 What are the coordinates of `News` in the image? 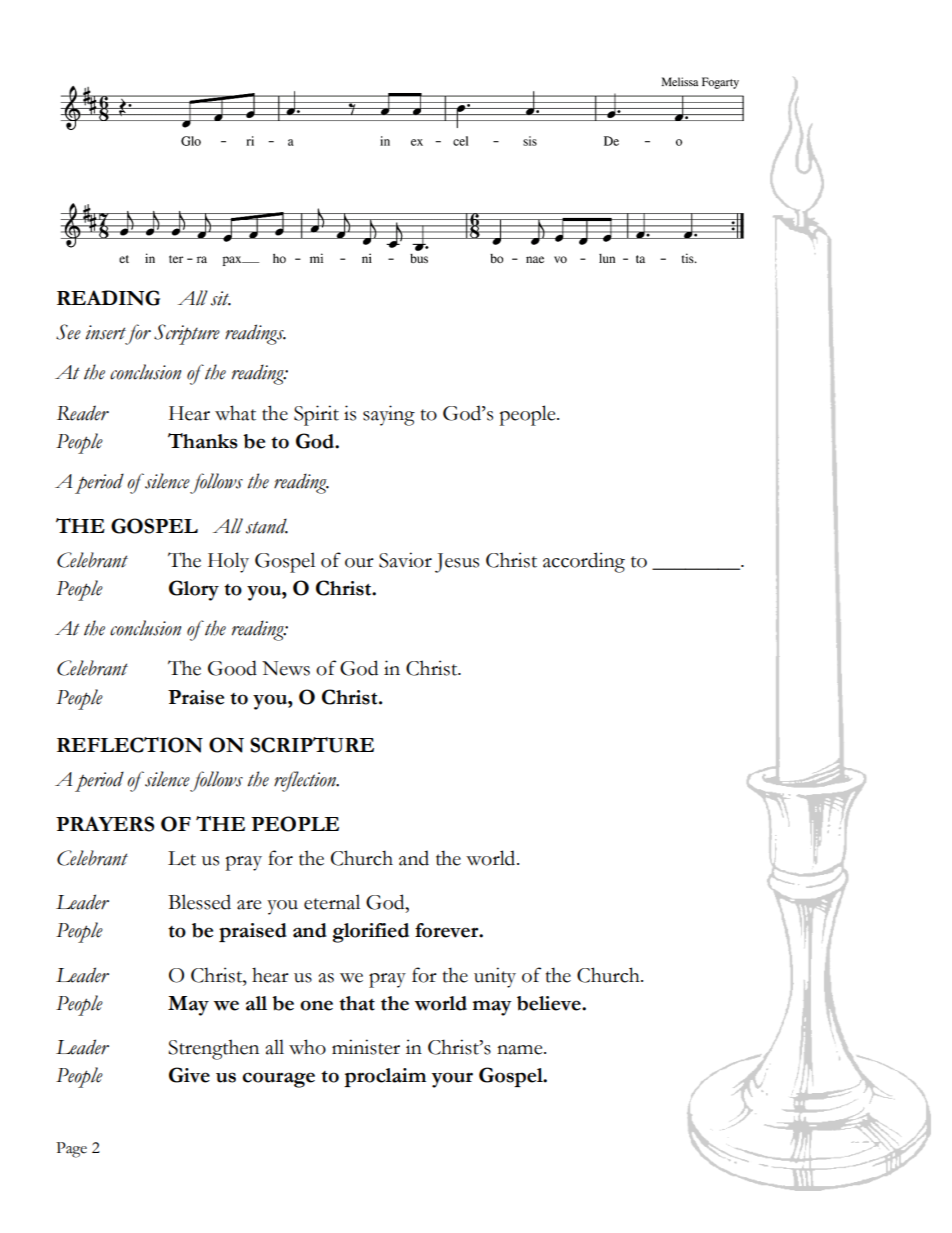 It's located at (286, 668).
